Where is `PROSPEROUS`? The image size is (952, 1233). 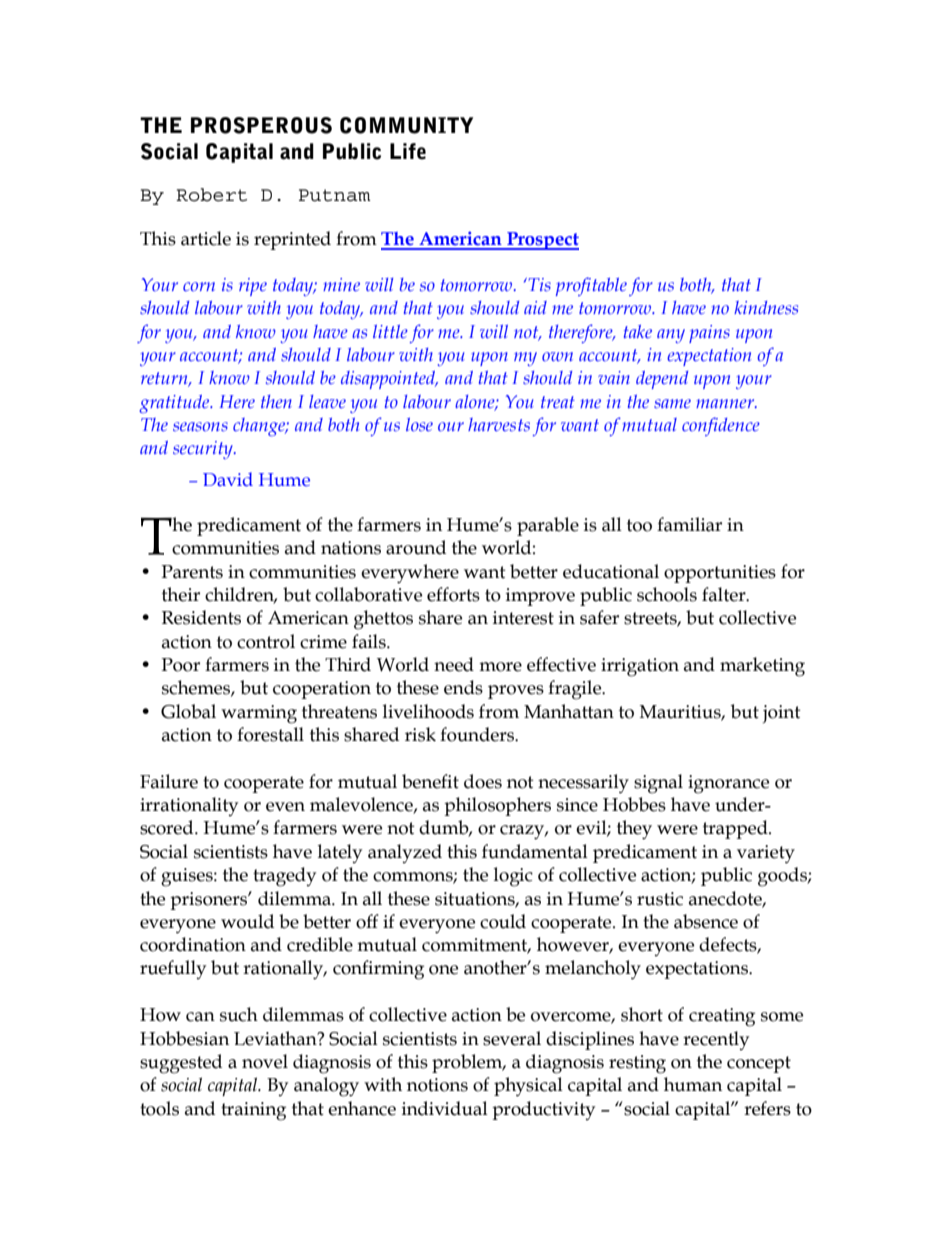
PROSPEROUS is located at coordinates (261, 125).
